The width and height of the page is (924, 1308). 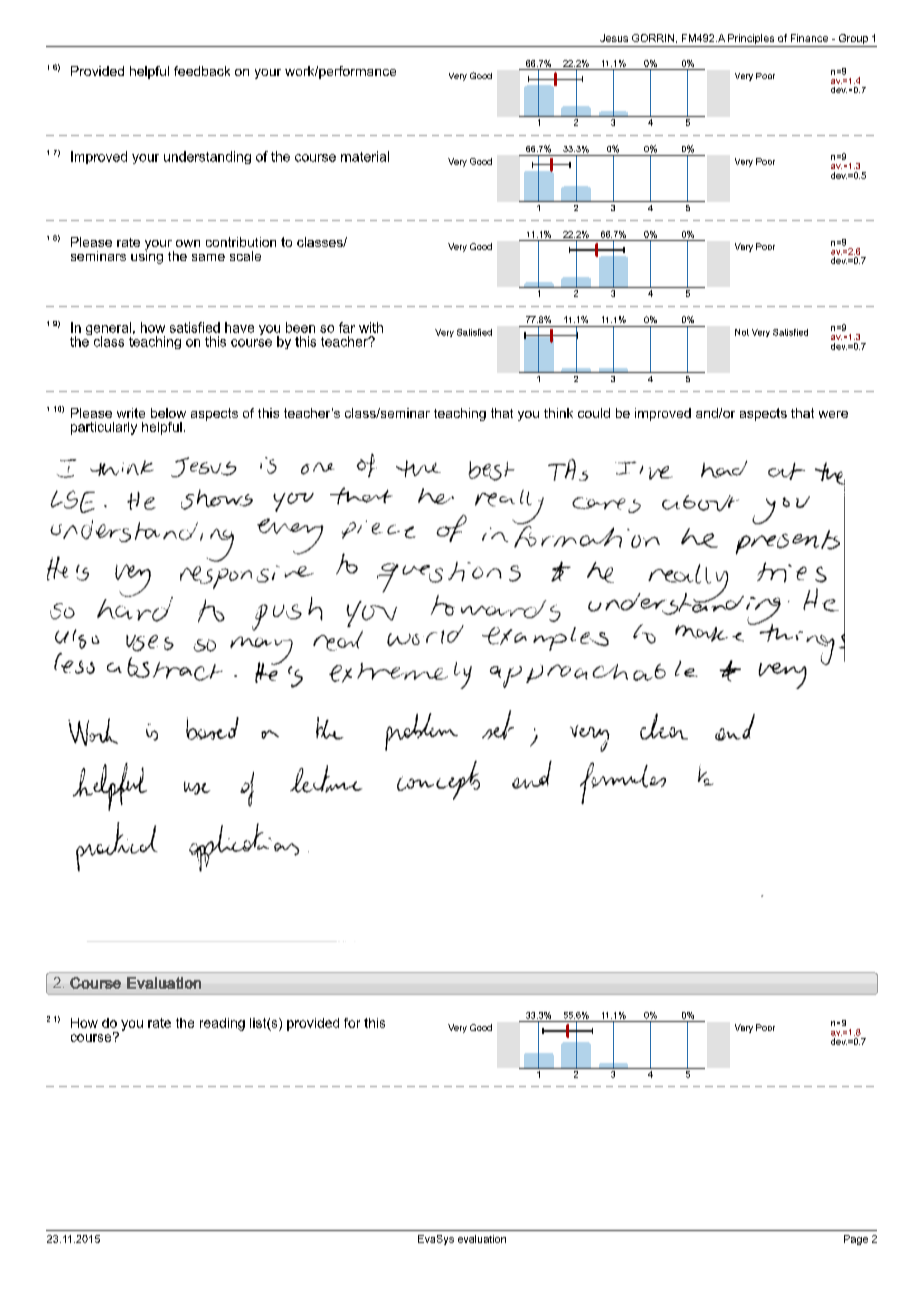 I want to click on feedback, so click(x=202, y=71).
